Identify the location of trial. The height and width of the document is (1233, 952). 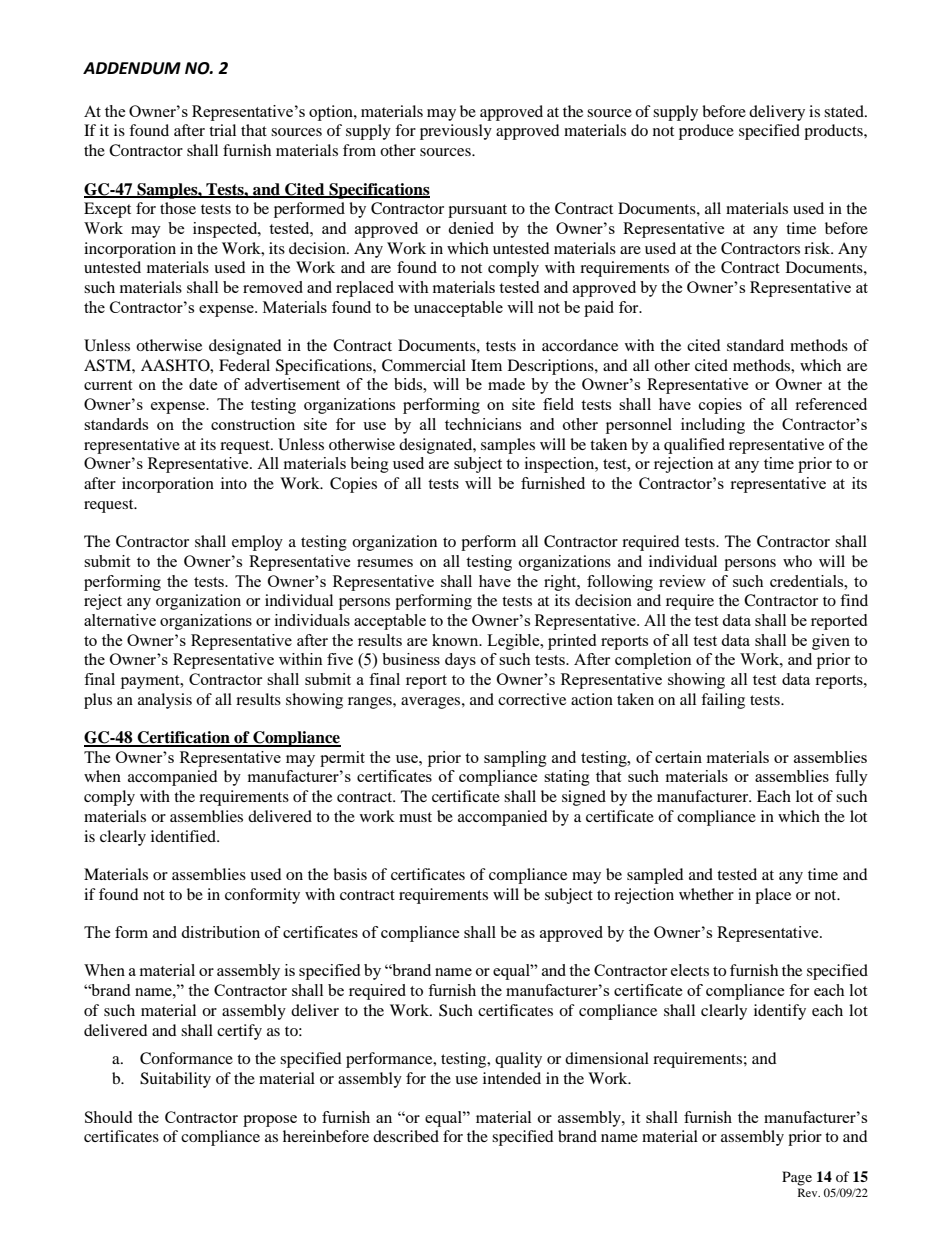
(222, 130).
